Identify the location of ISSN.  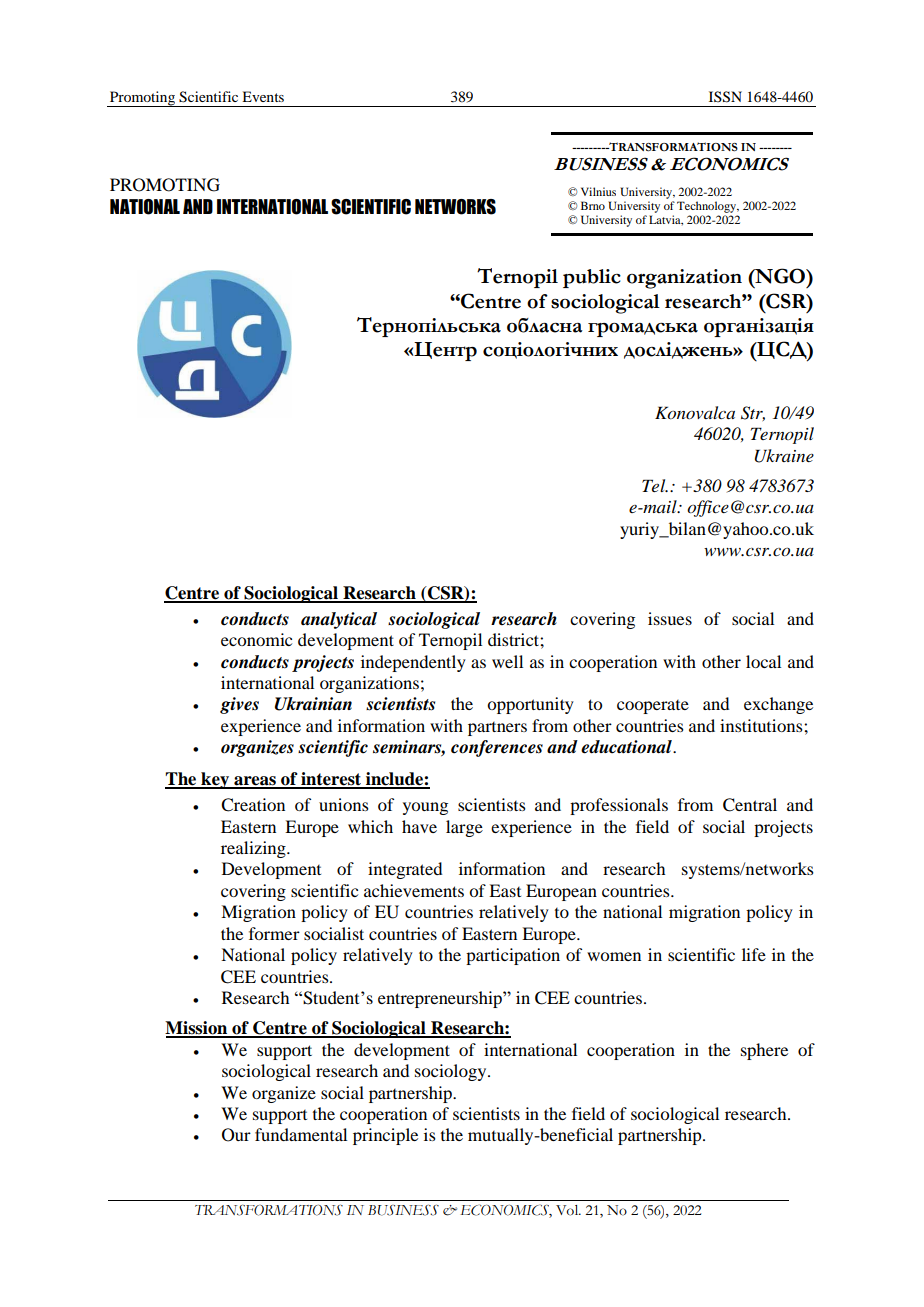
(725, 97).
